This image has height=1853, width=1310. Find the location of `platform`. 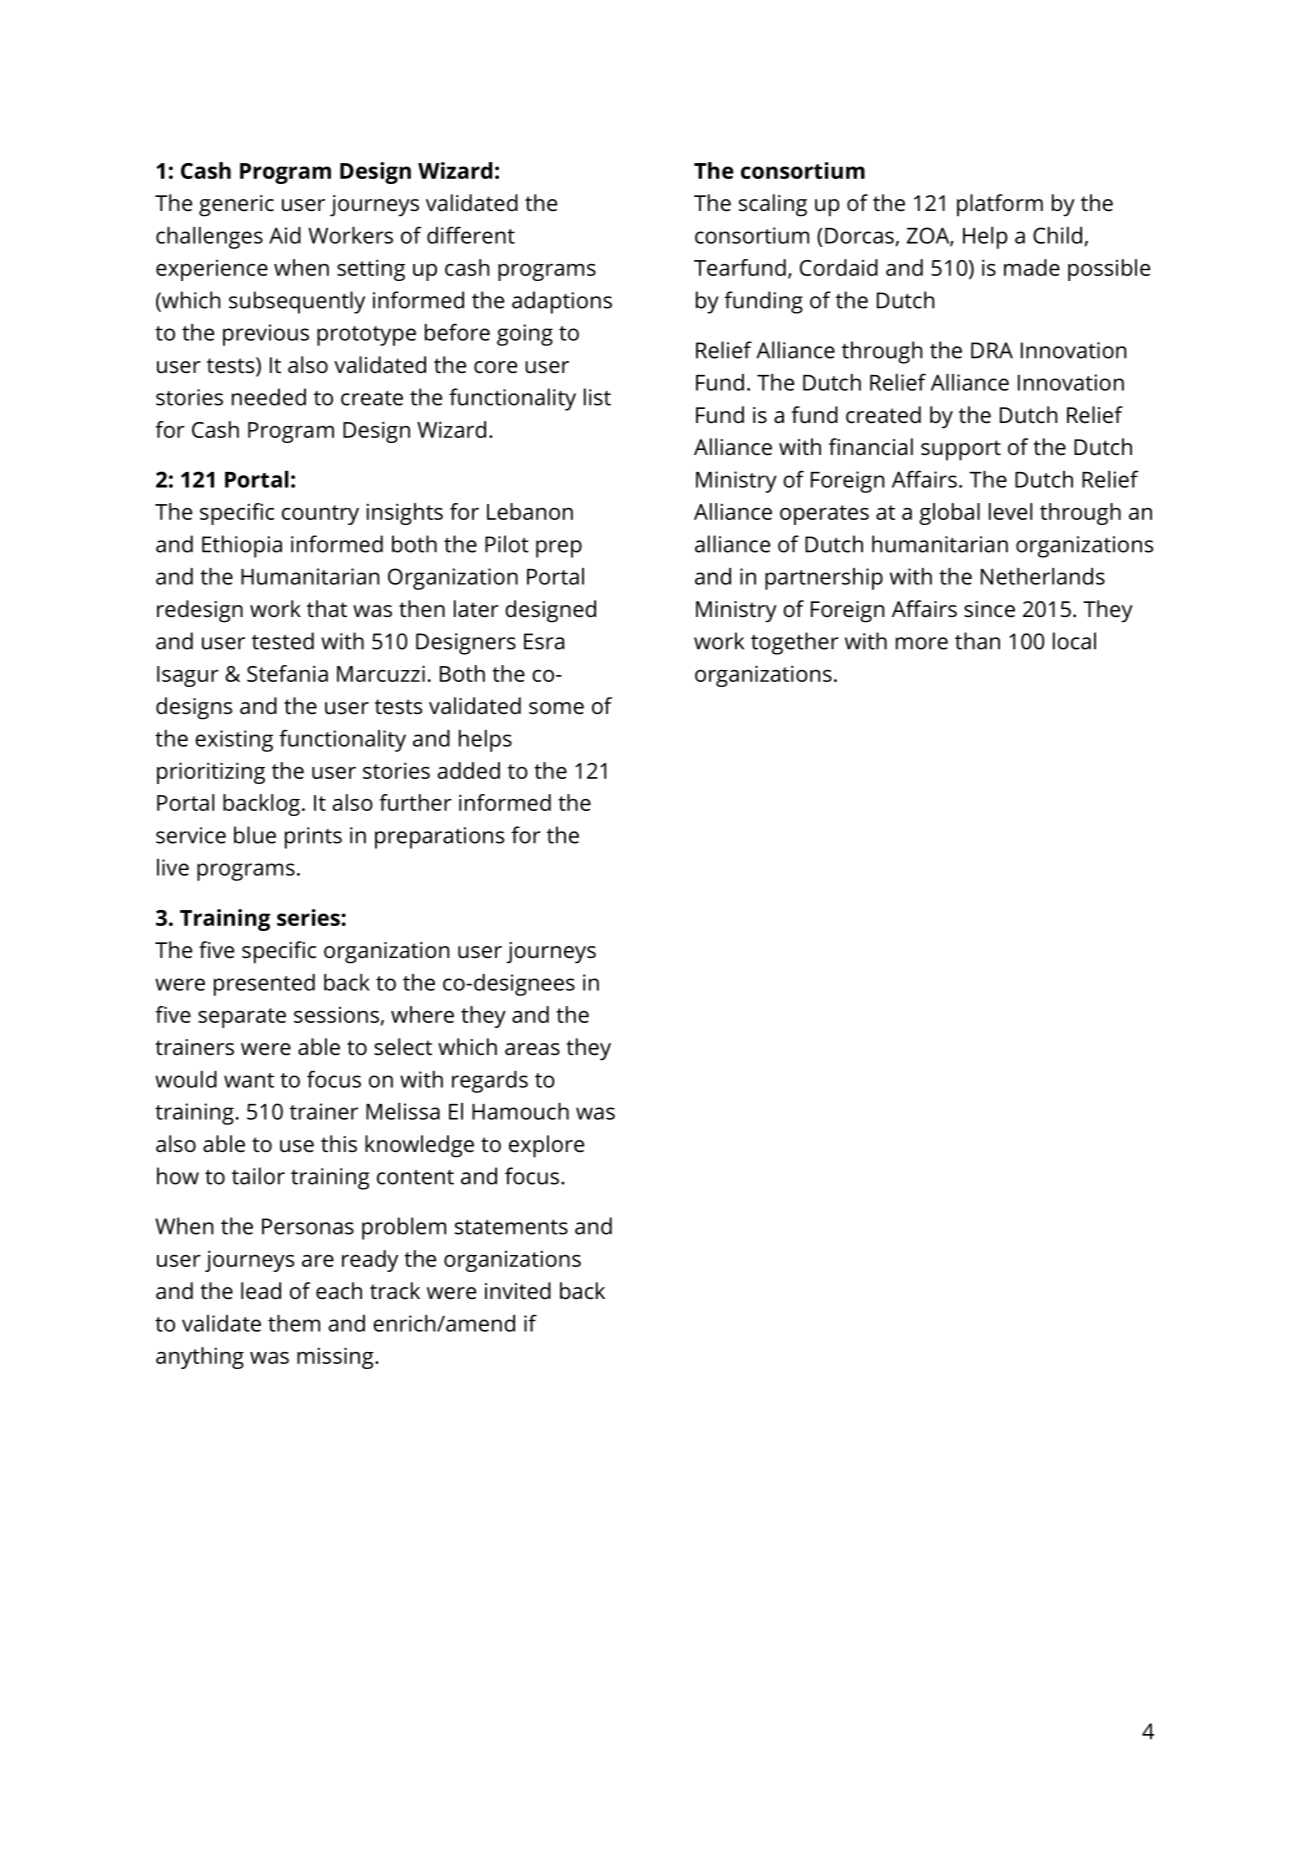

platform is located at coordinates (1000, 205).
